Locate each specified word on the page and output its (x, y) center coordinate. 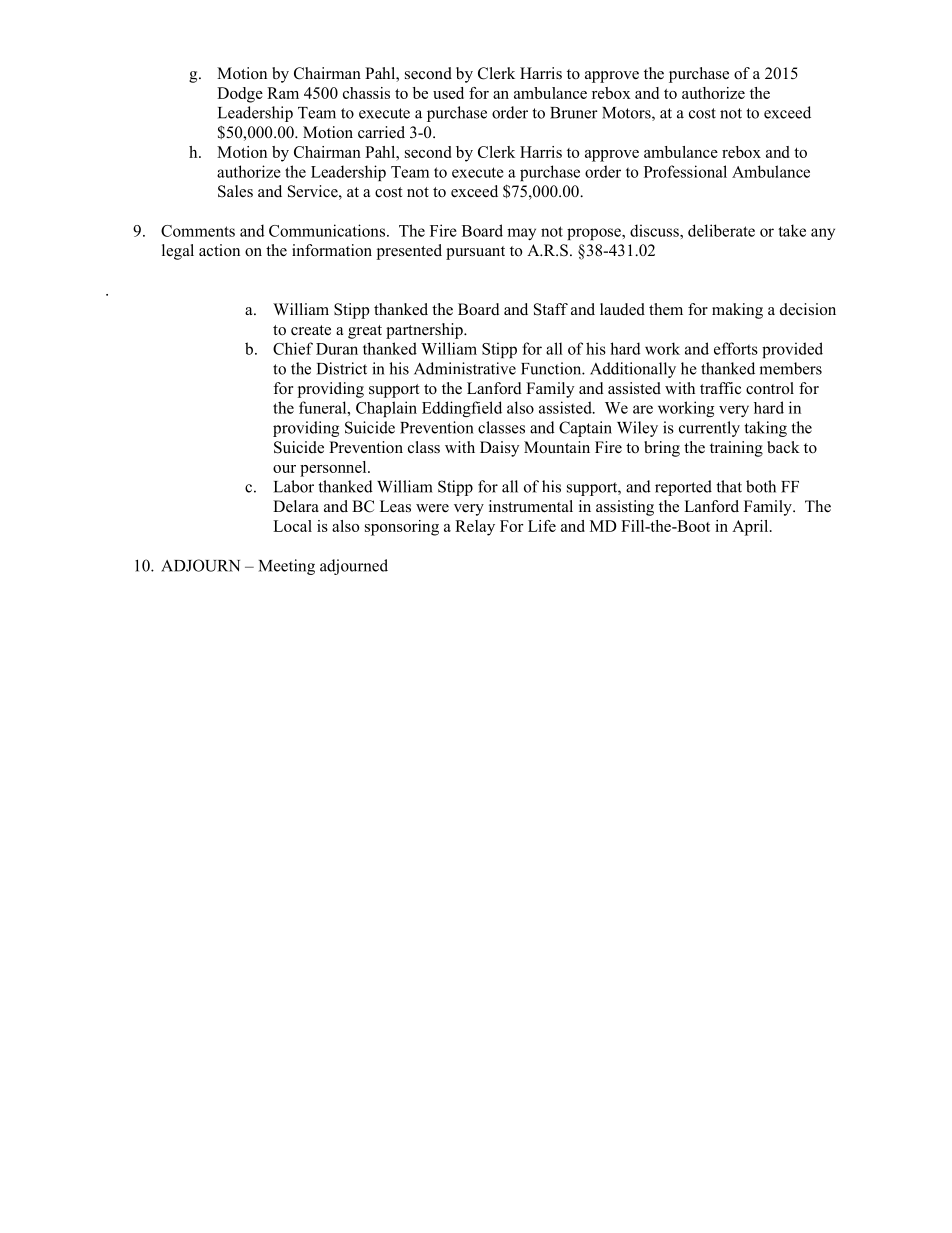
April (751, 528)
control (770, 388)
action (219, 250)
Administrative (465, 368)
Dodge (240, 95)
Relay (475, 528)
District (342, 368)
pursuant (475, 253)
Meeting (287, 567)
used (448, 93)
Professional (685, 171)
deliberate (721, 230)
